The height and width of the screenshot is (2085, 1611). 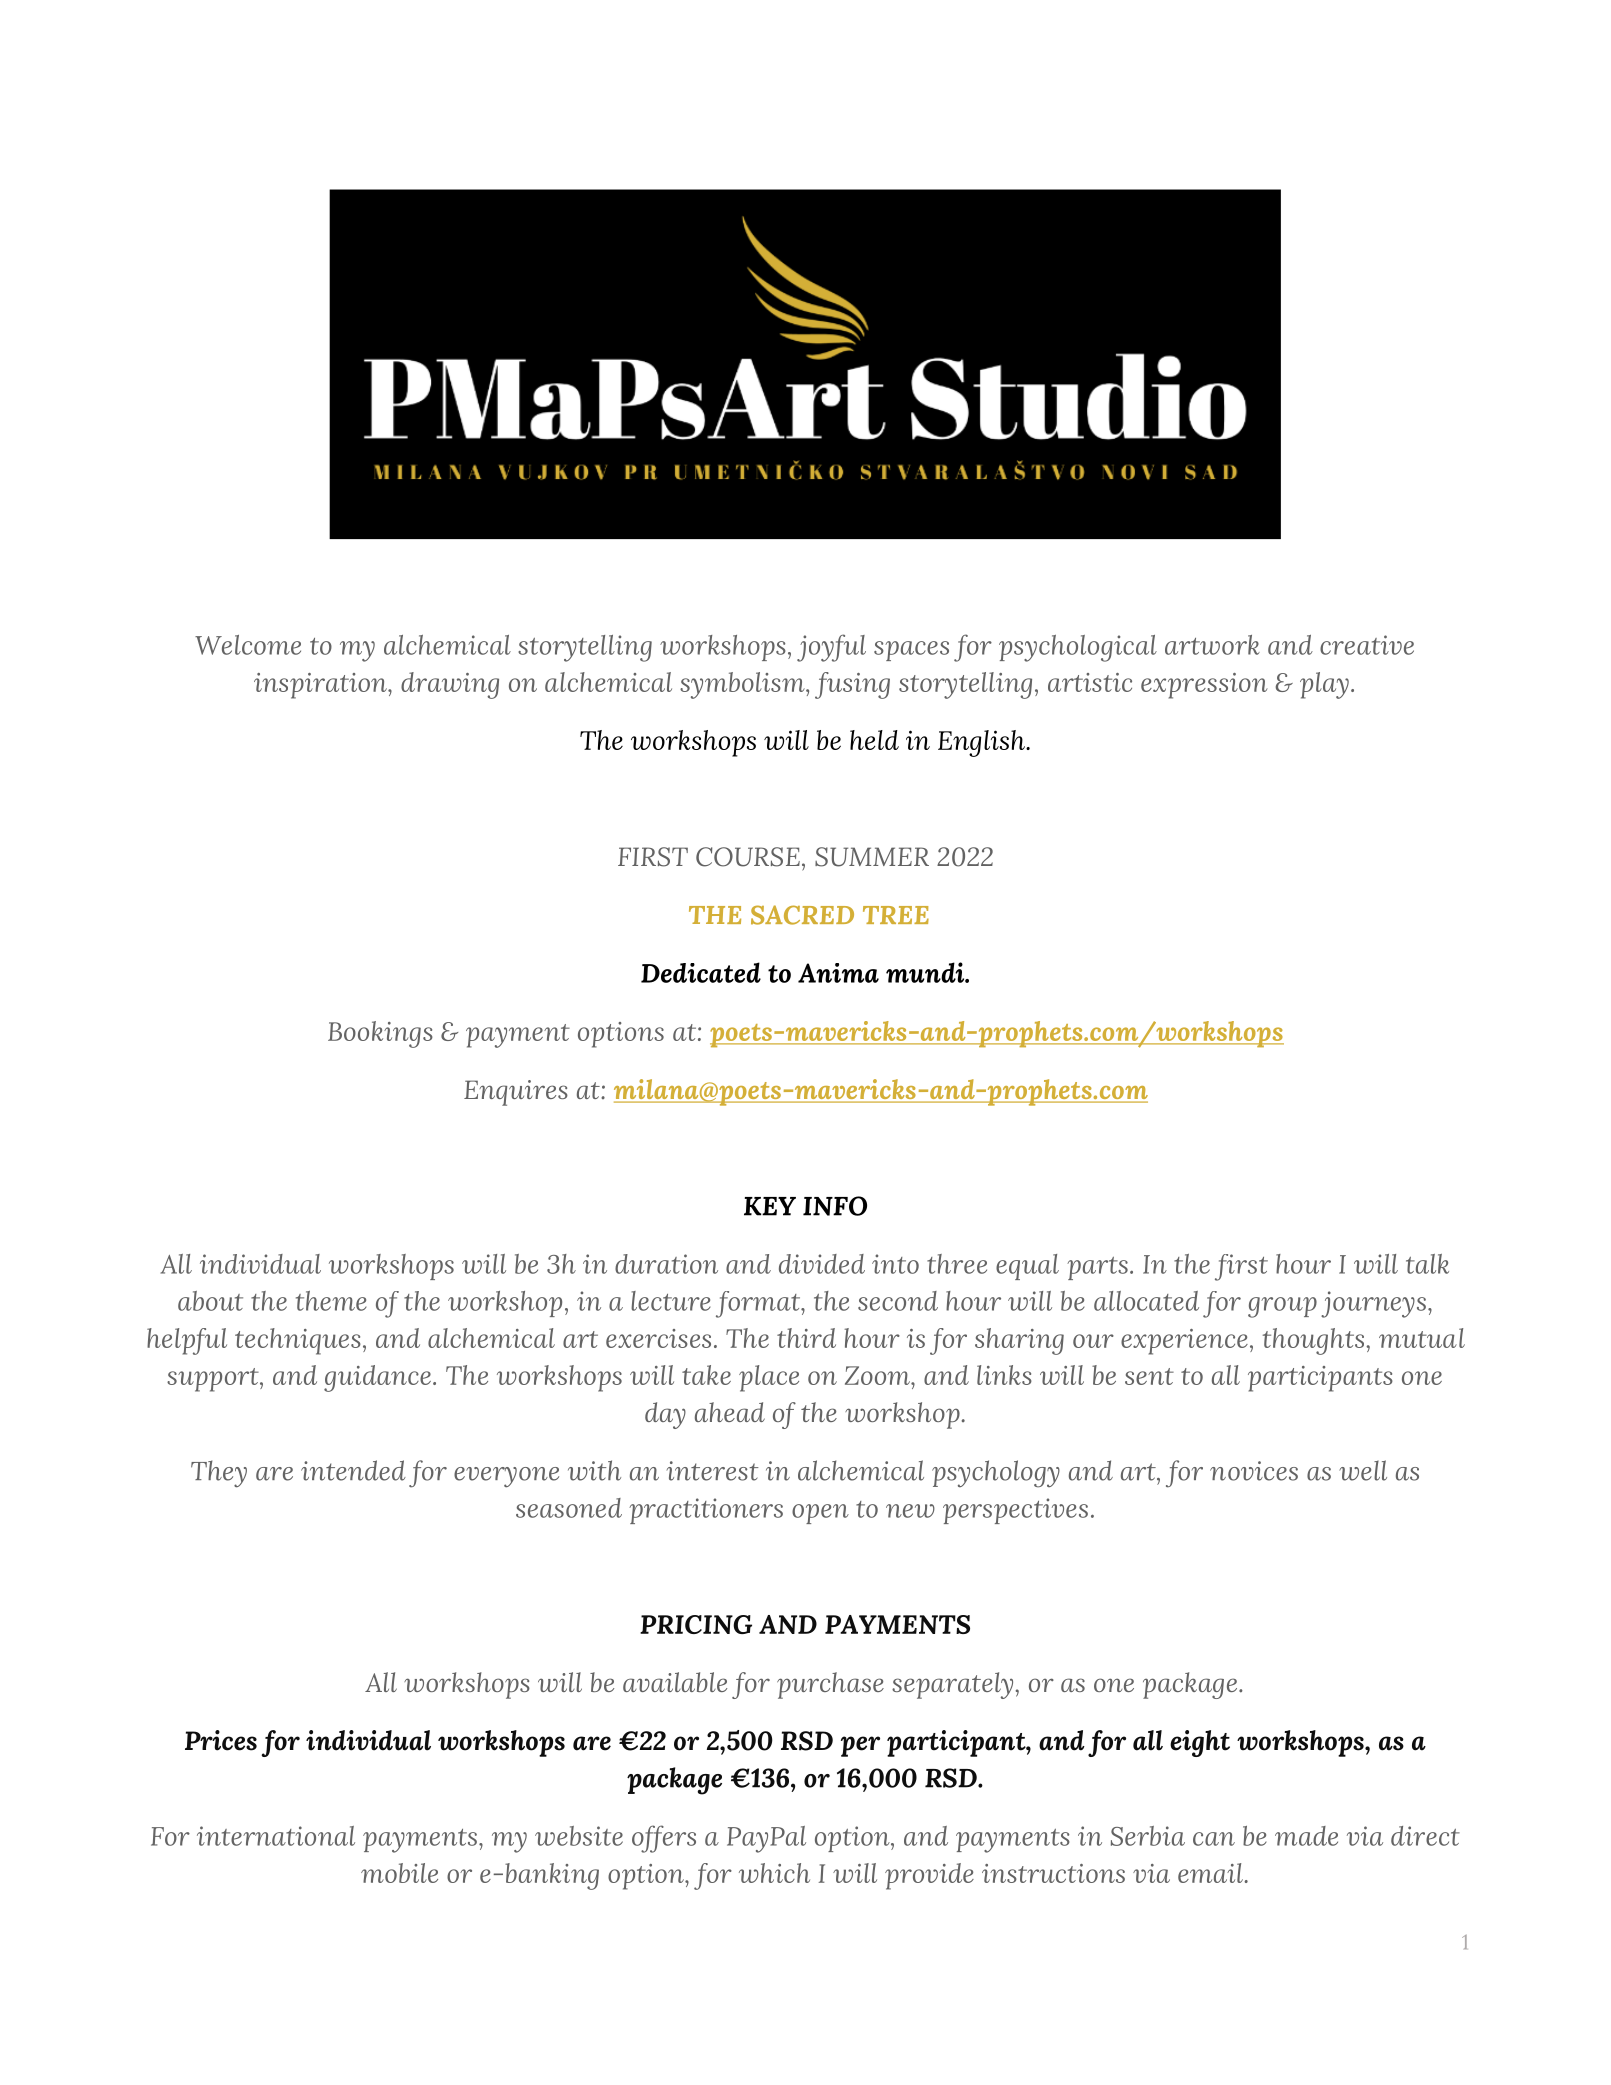 I want to click on made, so click(x=1306, y=1836).
